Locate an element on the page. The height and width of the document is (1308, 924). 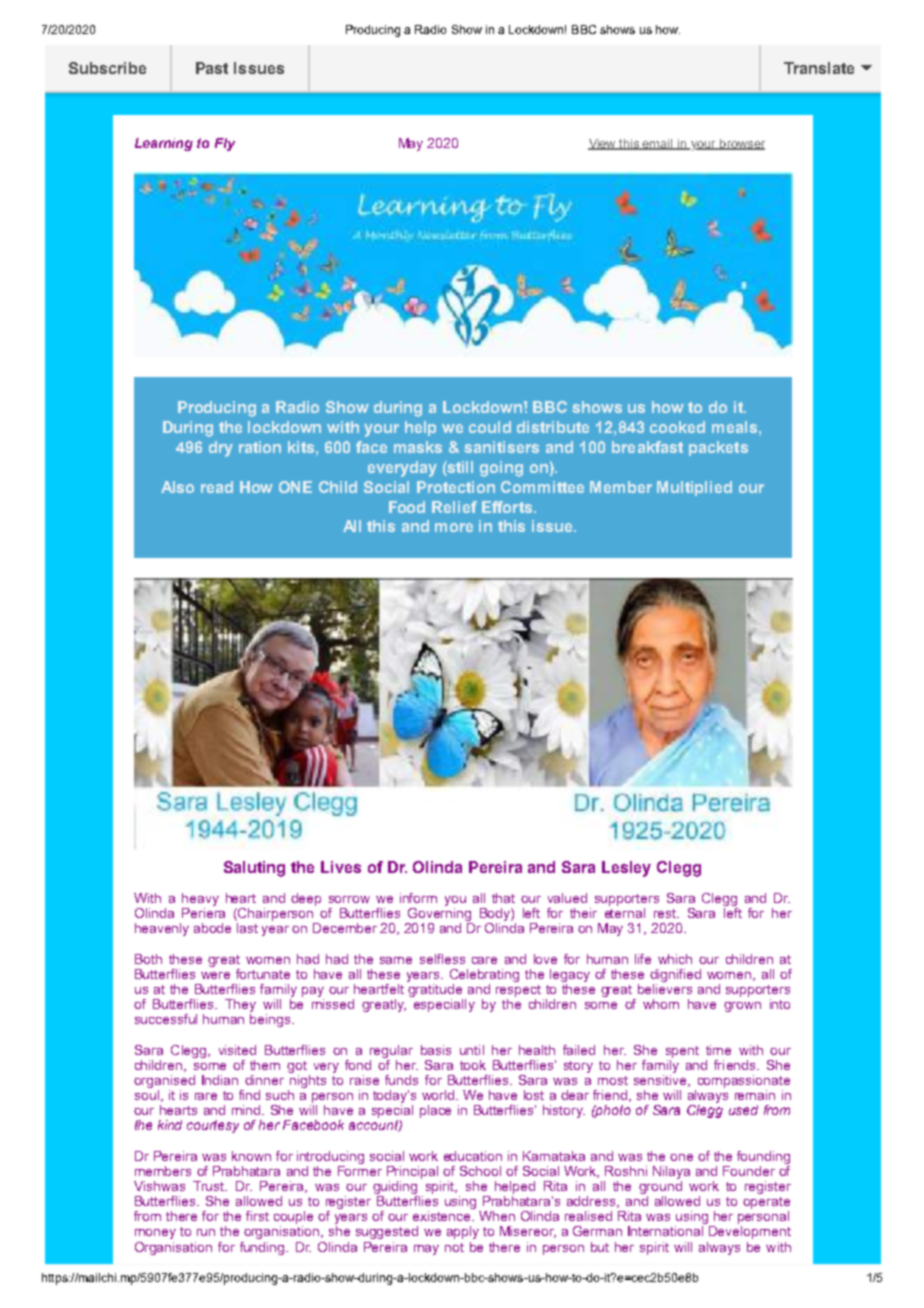
browser is located at coordinates (741, 144).
